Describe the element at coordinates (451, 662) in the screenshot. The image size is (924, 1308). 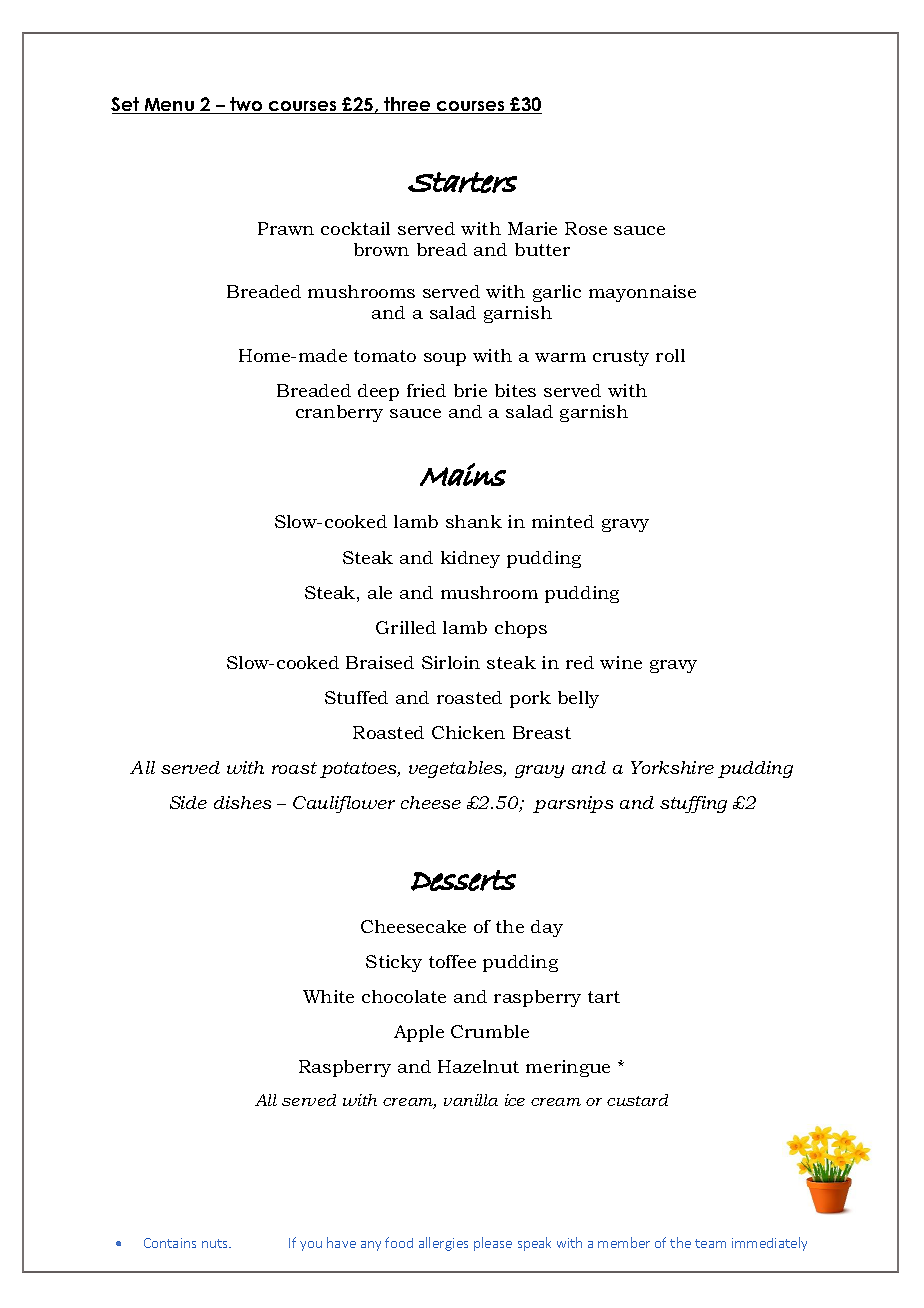
I see `Sirloin` at that location.
